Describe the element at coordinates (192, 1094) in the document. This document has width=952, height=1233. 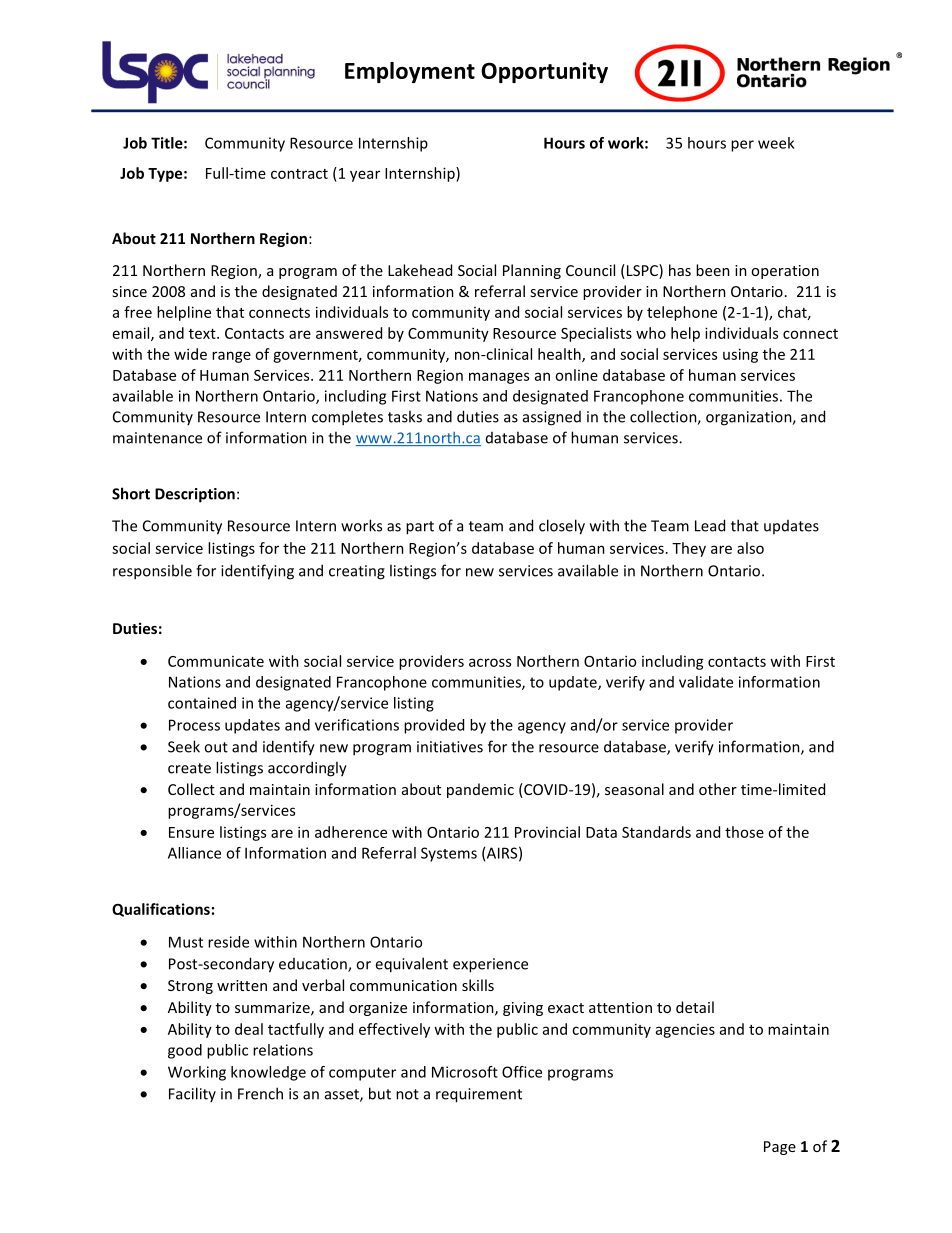
I see `Facility` at that location.
